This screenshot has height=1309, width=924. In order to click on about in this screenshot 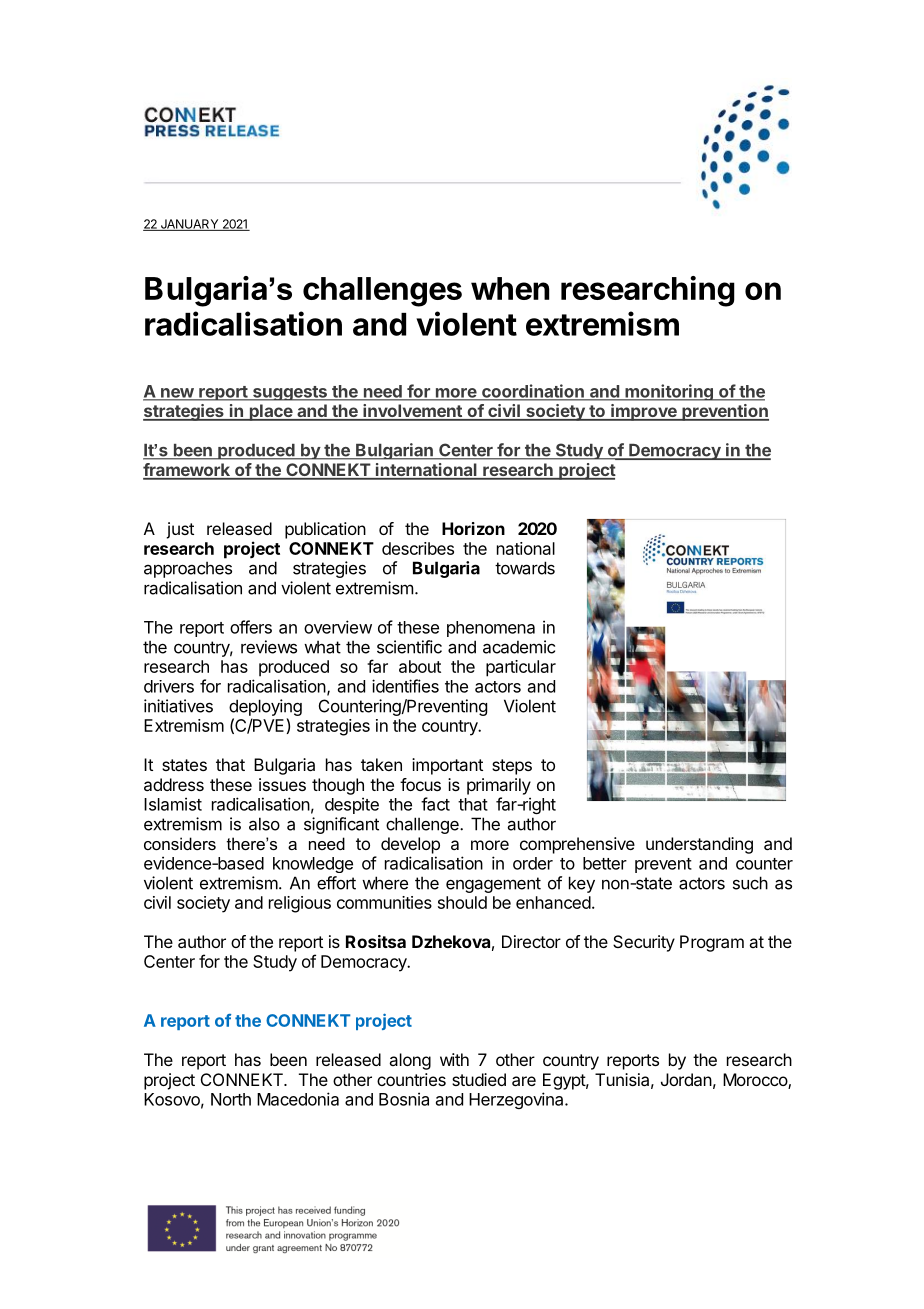, I will do `click(420, 666)`.
